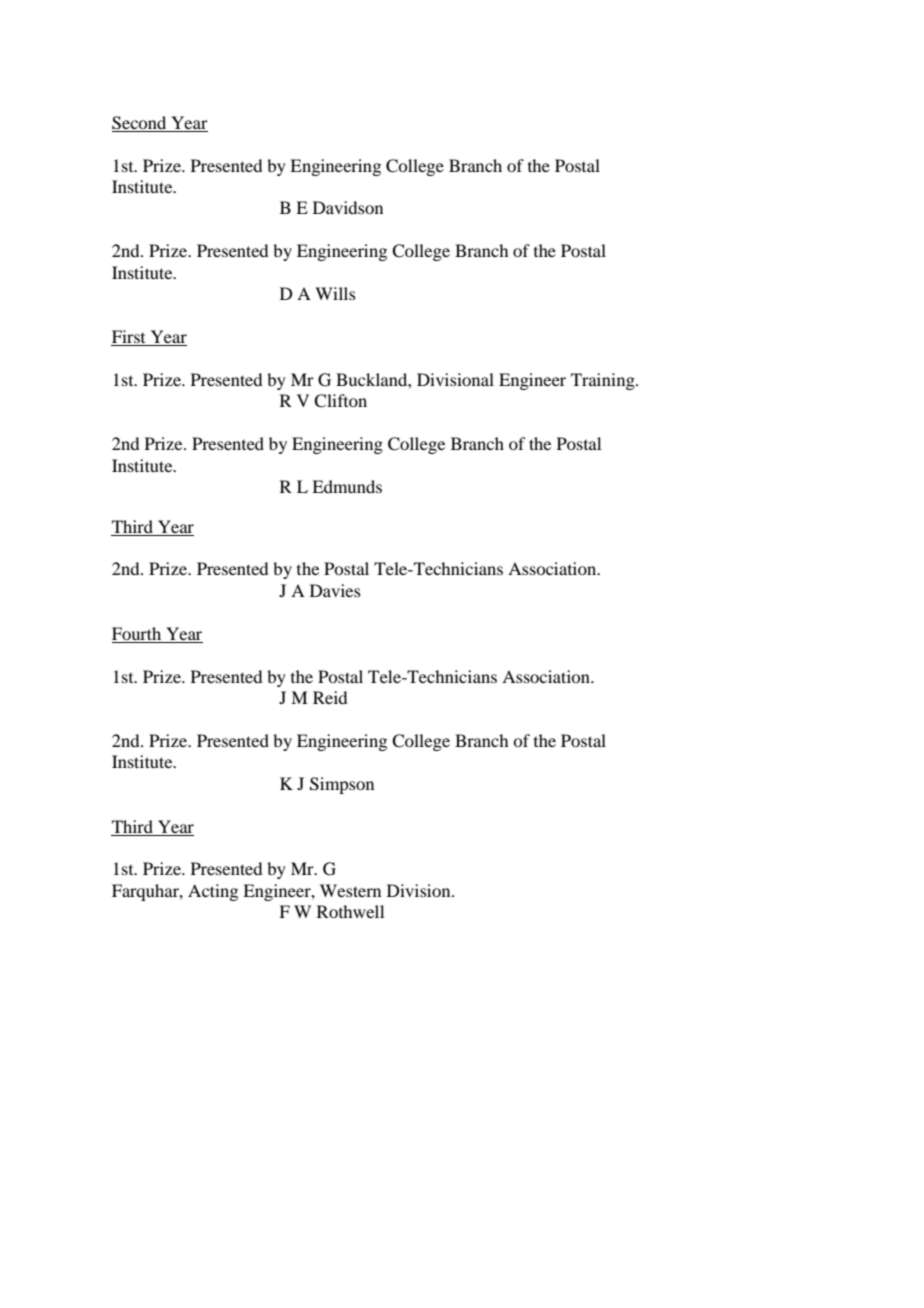 The width and height of the screenshot is (924, 1308). Describe the element at coordinates (139, 123) in the screenshot. I see `Second` at that location.
